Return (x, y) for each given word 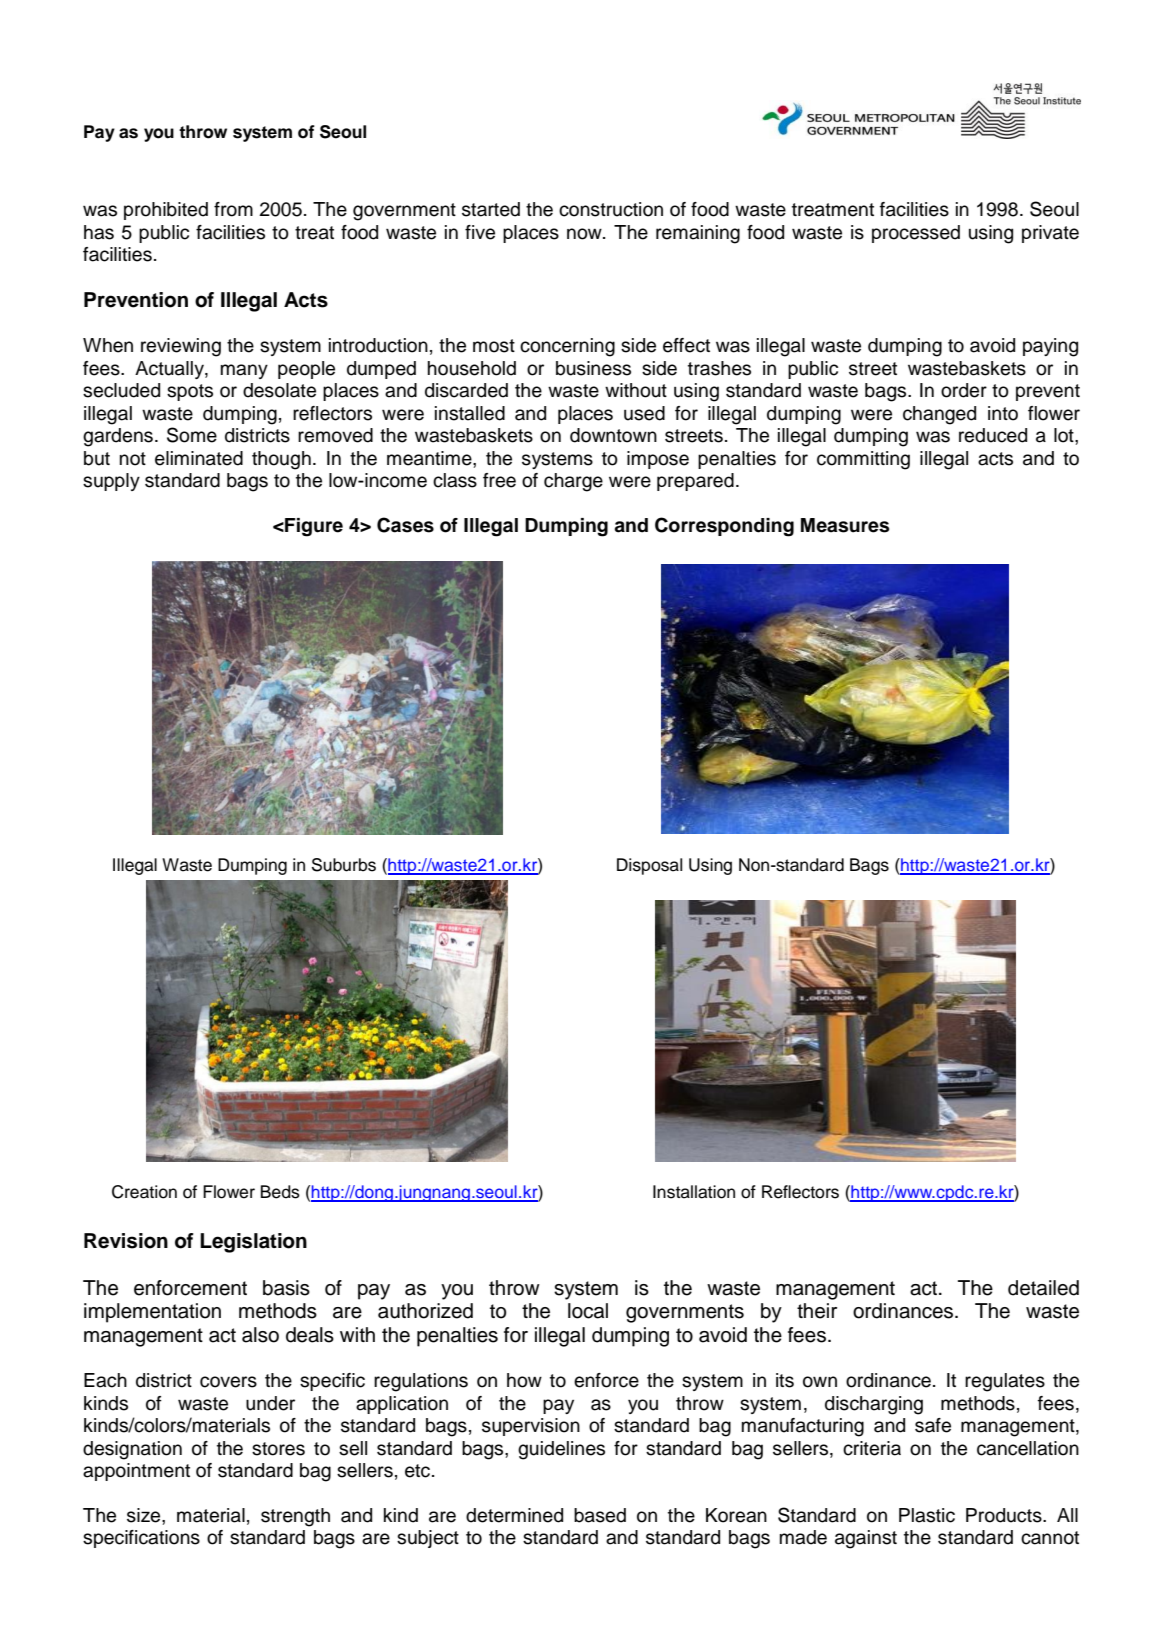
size (145, 1515)
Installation (694, 1192)
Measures (845, 525)
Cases (405, 525)
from (233, 209)
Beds (280, 1192)
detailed (1043, 1288)
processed (916, 234)
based (600, 1515)
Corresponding (724, 527)
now (585, 234)
